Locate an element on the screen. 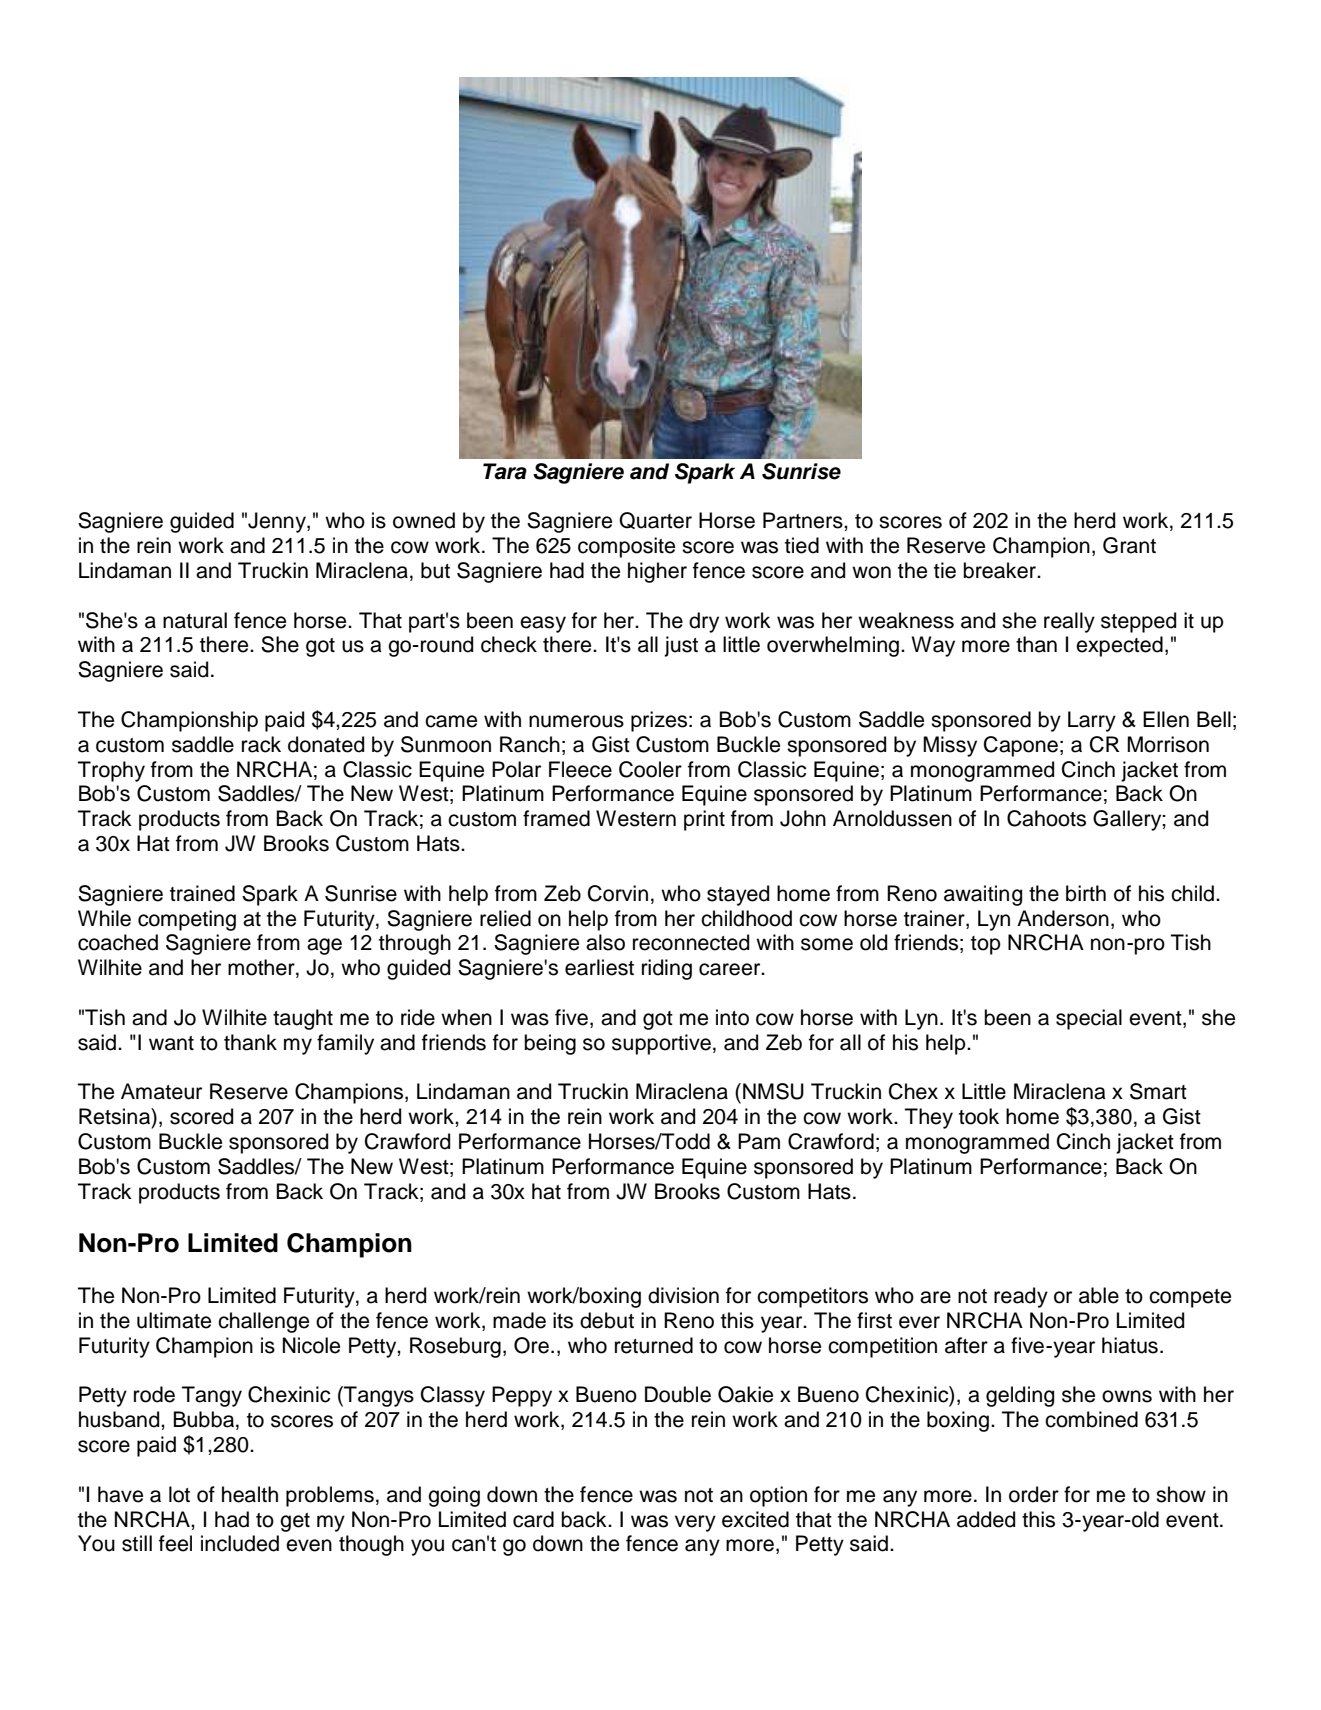 This screenshot has height=1710, width=1321. Amateur is located at coordinates (161, 1091).
